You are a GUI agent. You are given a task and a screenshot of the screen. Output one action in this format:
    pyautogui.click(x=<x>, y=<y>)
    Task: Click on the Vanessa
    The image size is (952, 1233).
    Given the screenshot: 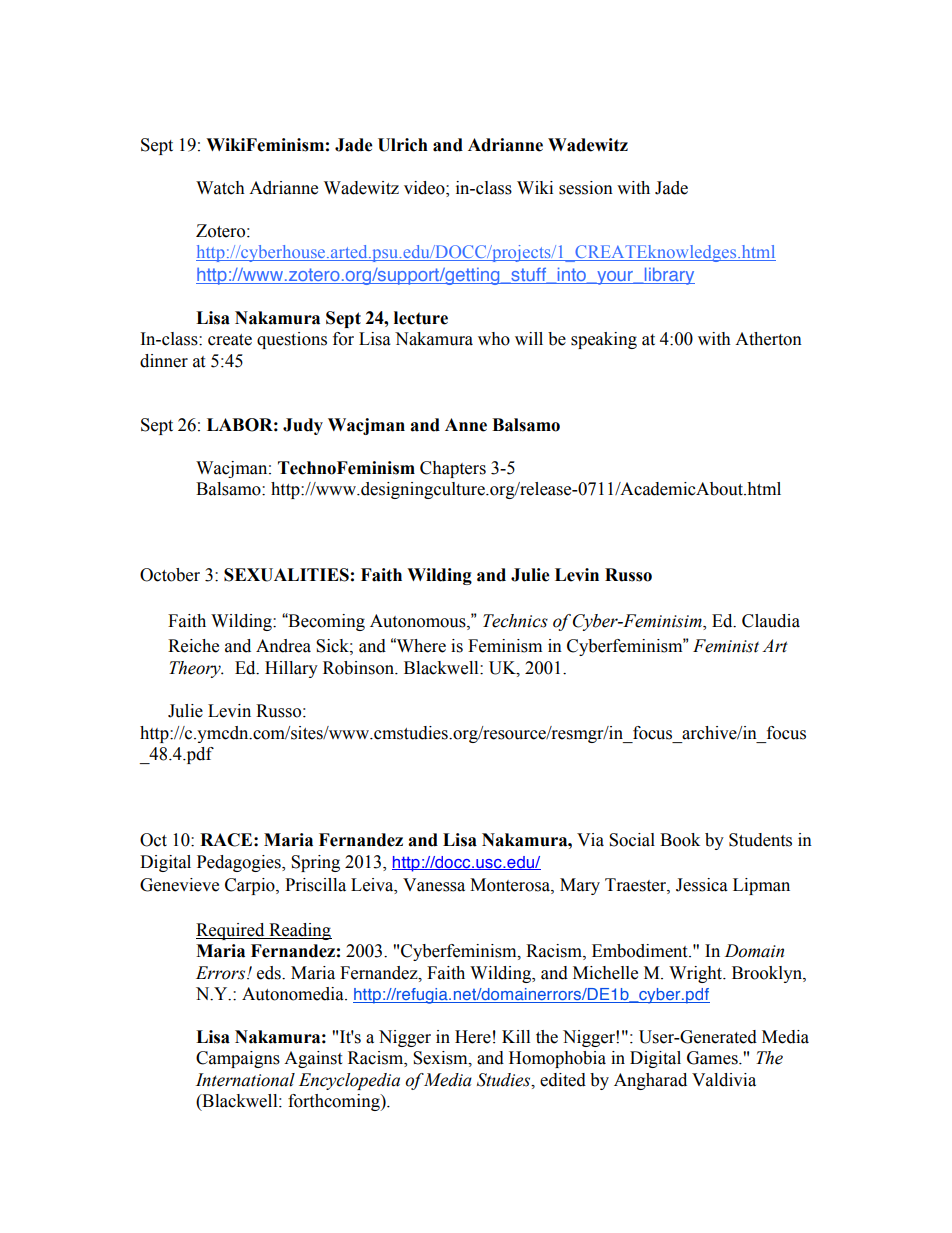 What is the action you would take?
    pyautogui.click(x=434, y=885)
